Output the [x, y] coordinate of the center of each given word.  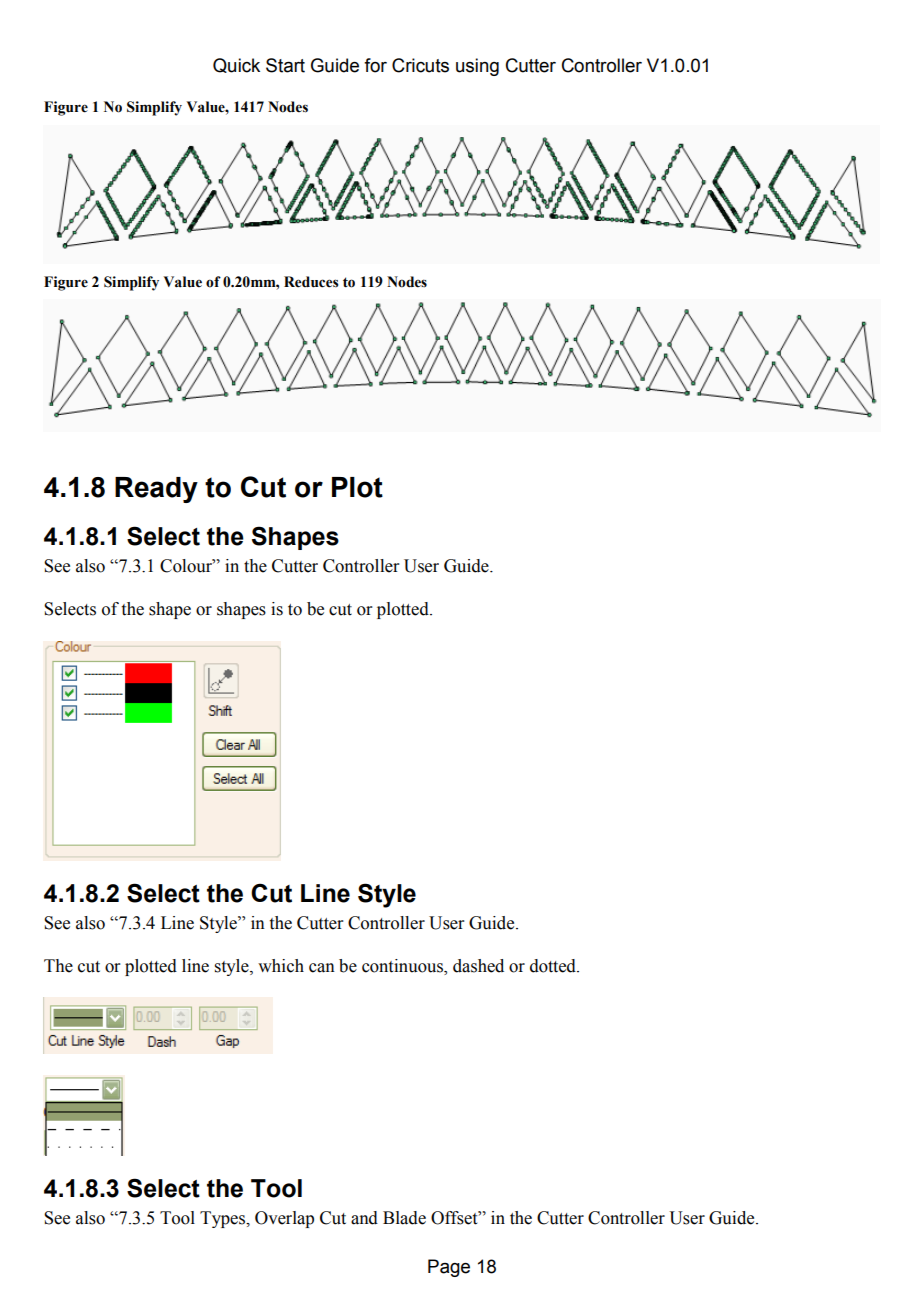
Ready [156, 490]
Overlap [284, 1219]
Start [285, 65]
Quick [236, 65]
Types [224, 1219]
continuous [403, 966]
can [322, 968]
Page [449, 1268]
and [364, 1218]
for [375, 65]
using [477, 67]
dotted [554, 966]
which [281, 966]
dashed [478, 966]
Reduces [311, 282]
